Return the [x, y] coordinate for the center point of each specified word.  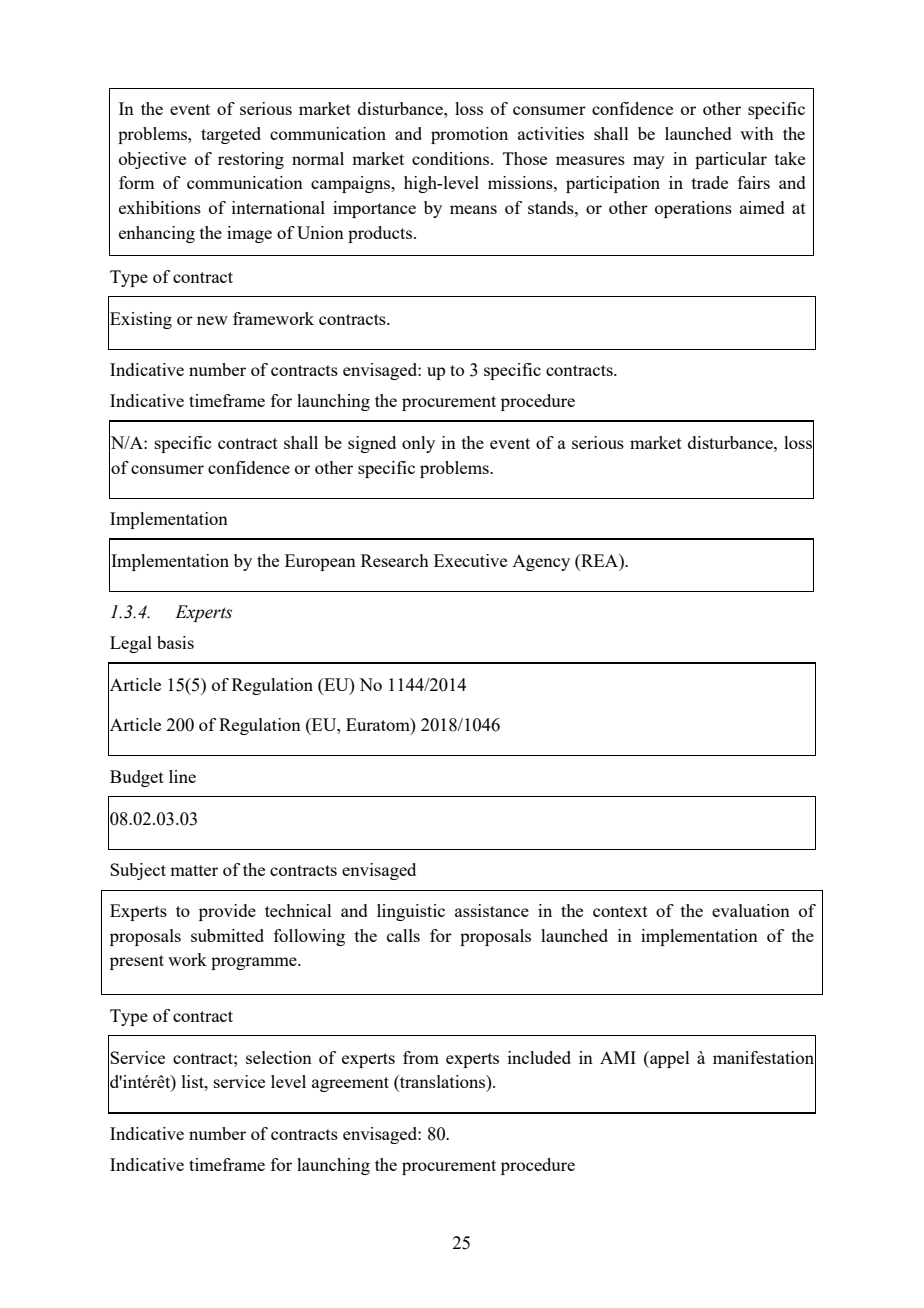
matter [194, 870]
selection [279, 1057]
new [212, 320]
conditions [452, 158]
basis [175, 642]
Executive [470, 560]
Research [395, 560]
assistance [492, 910]
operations [693, 209]
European [320, 562]
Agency [541, 563]
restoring [251, 160]
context [620, 911]
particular [731, 160]
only [418, 444]
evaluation [751, 910]
